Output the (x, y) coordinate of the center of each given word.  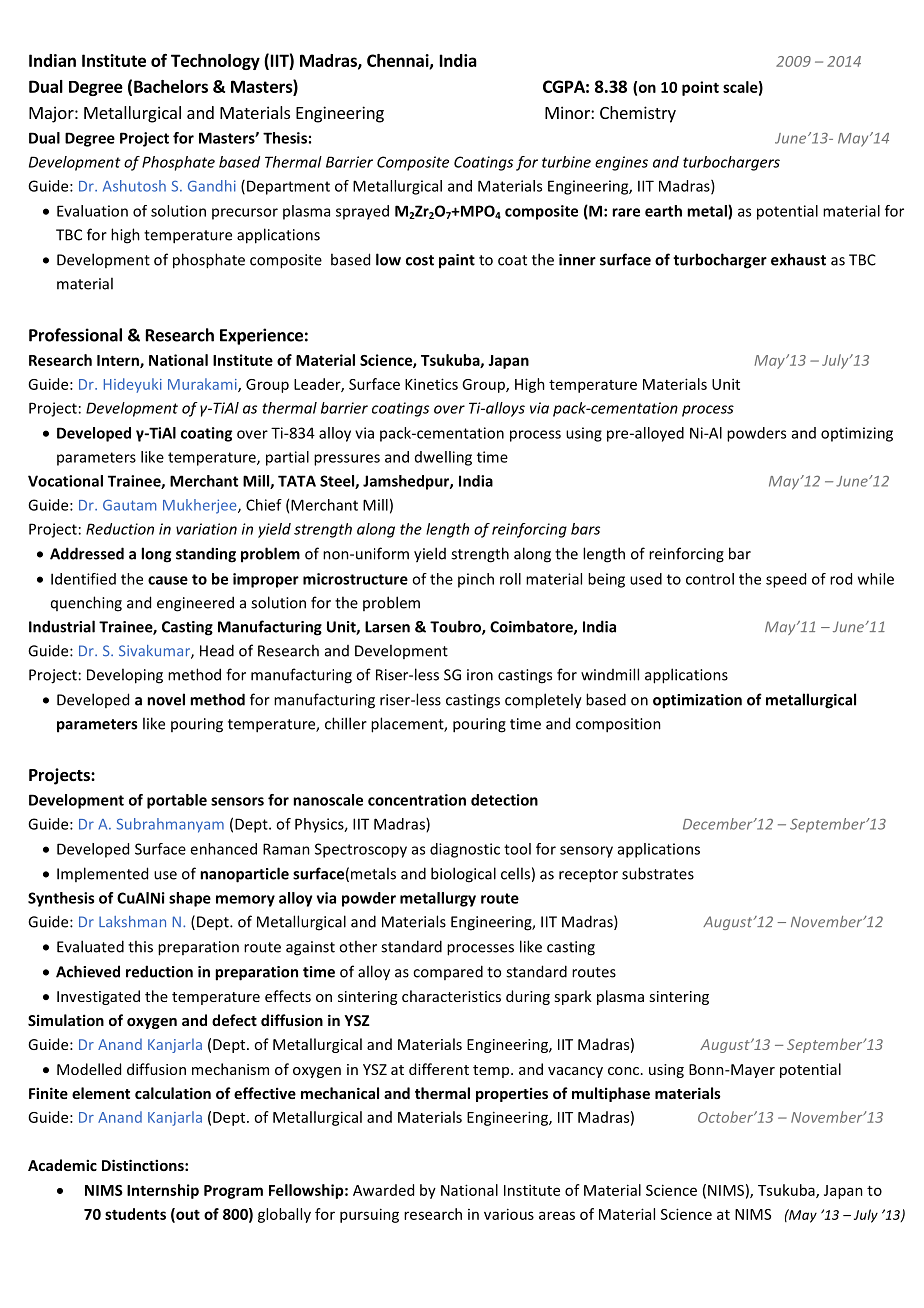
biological (463, 875)
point (700, 88)
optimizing (857, 434)
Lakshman (132, 922)
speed (786, 580)
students (135, 1214)
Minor (568, 112)
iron (480, 675)
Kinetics (431, 384)
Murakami (203, 385)
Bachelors (171, 86)
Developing (125, 676)
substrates (658, 873)
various (509, 1214)
